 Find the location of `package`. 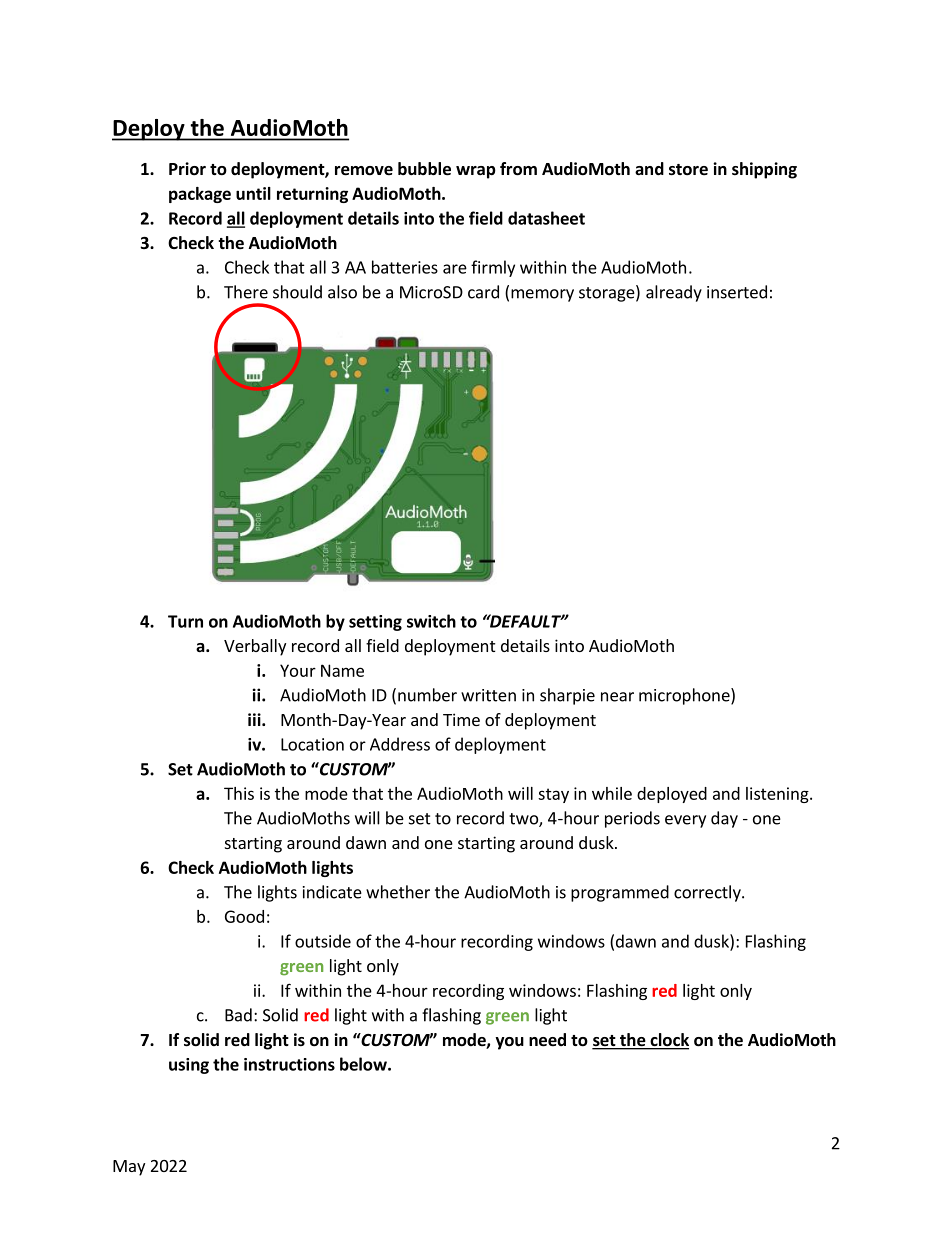

package is located at coordinates (200, 195).
